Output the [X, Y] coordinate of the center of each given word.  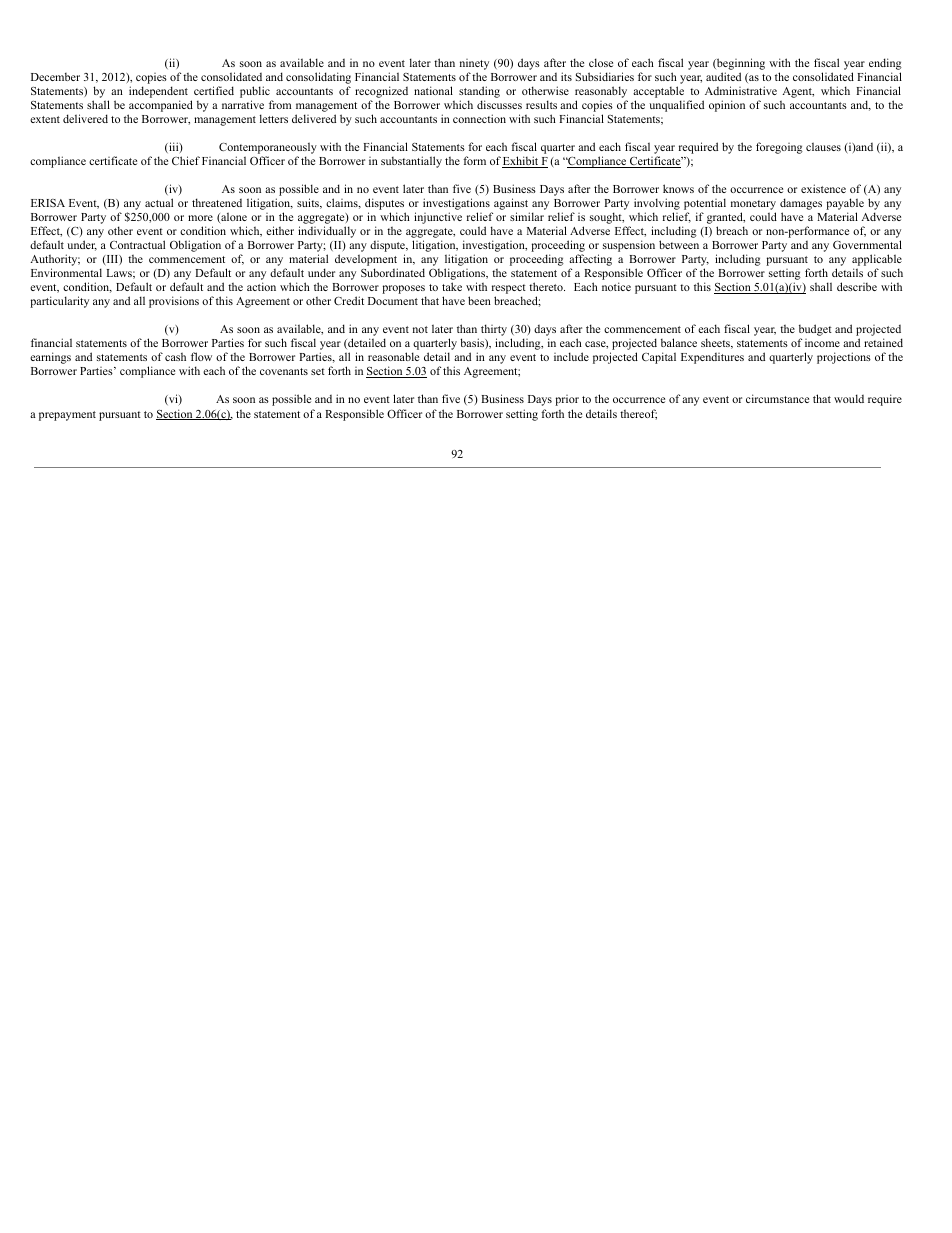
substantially [411, 162]
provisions [174, 302]
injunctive [438, 218]
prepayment [67, 416]
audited [723, 76]
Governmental [867, 244]
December [55, 77]
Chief [186, 160]
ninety [474, 66]
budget [815, 331]
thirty [494, 331]
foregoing [779, 148]
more [200, 218]
